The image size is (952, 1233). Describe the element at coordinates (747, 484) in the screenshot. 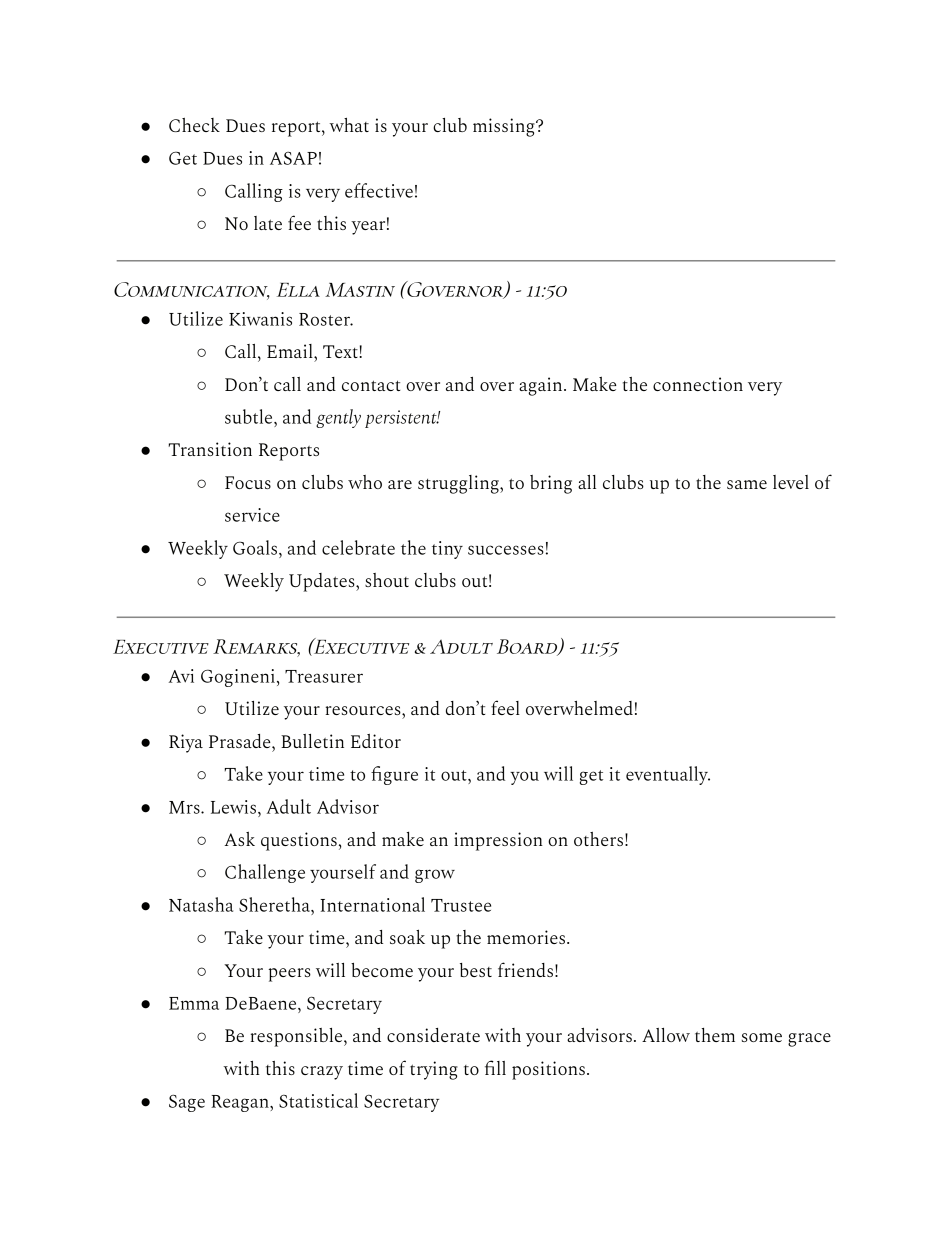

I see `same` at that location.
